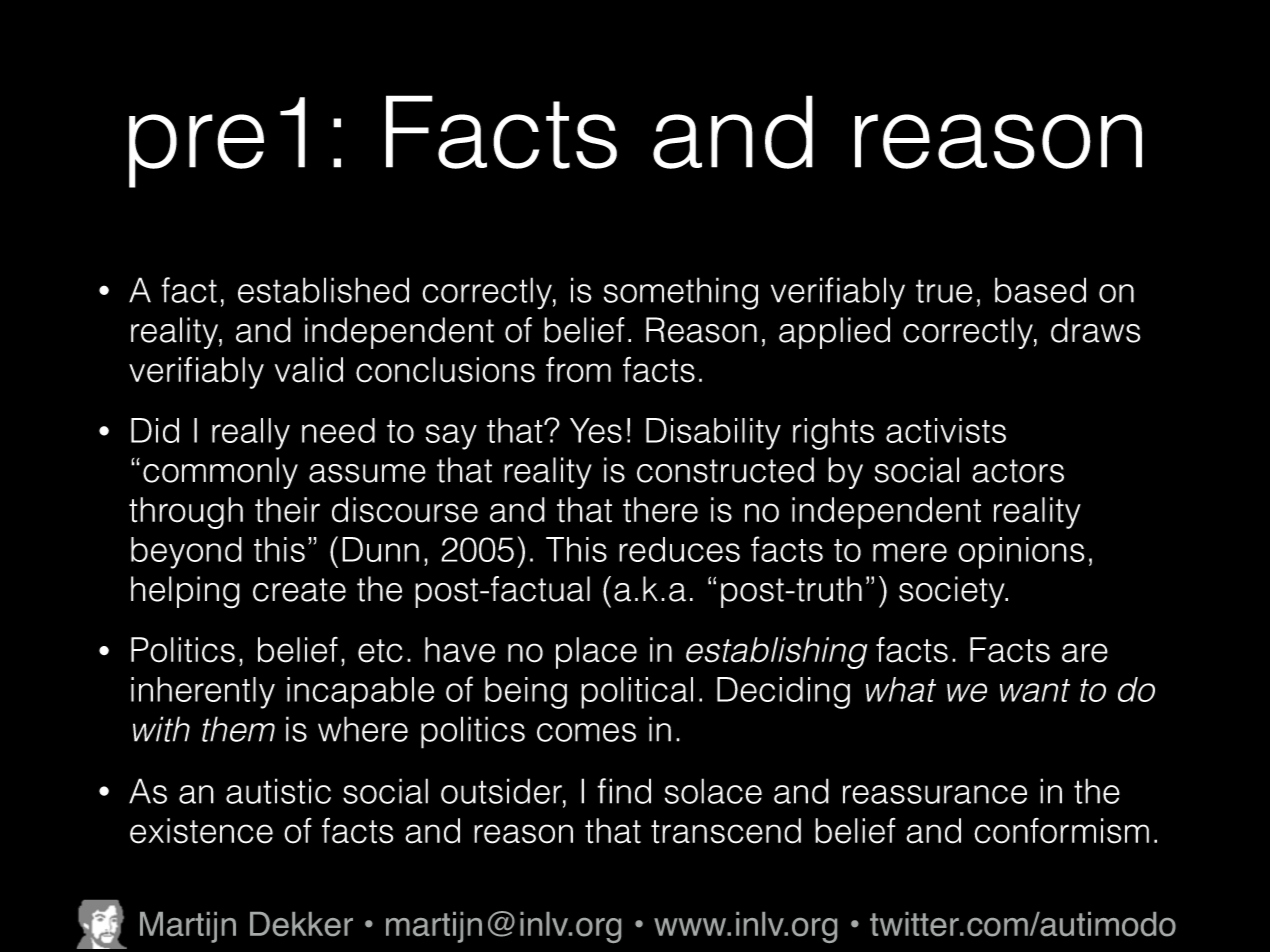 This page has height=952, width=1270. I want to click on want, so click(1035, 690).
